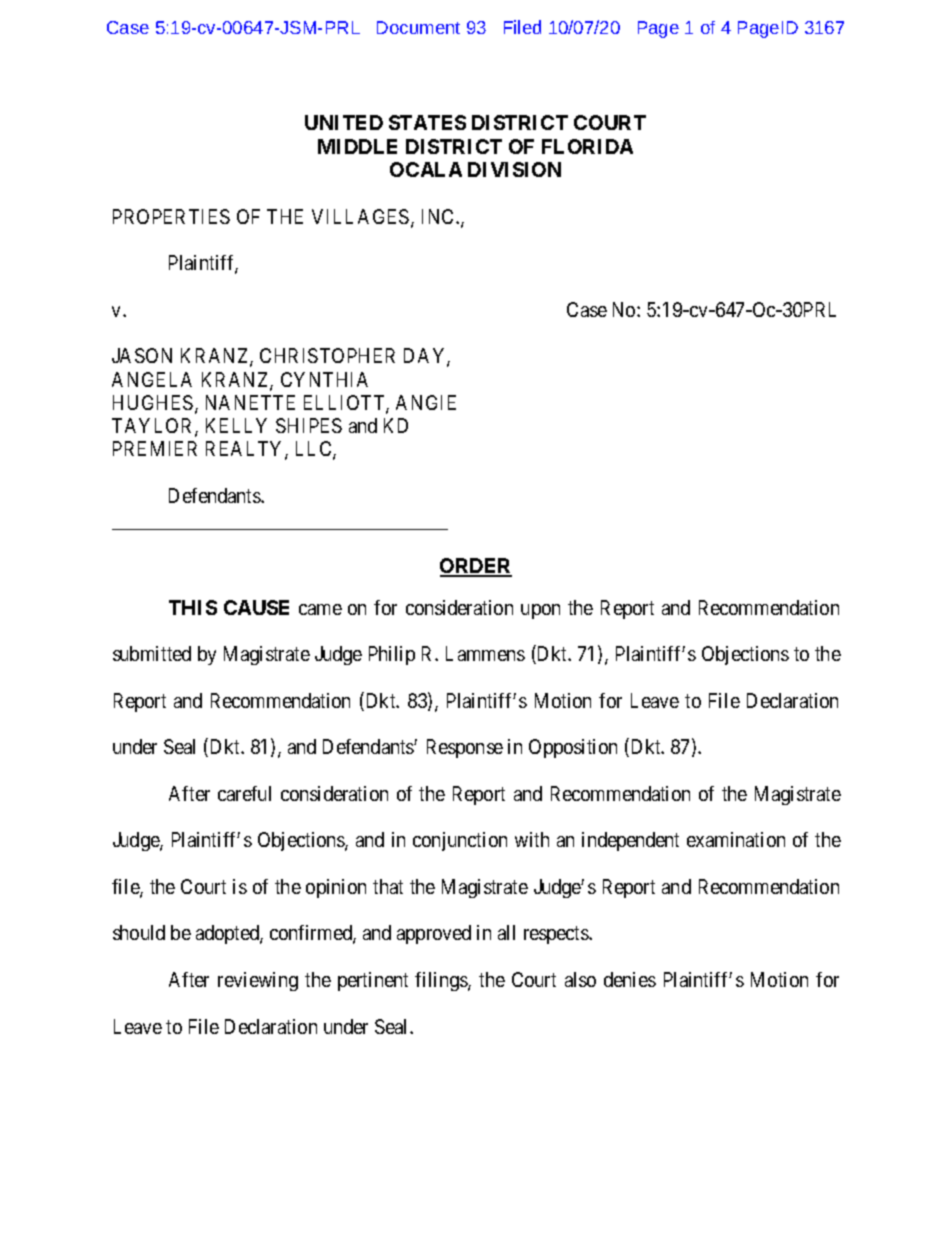 Image resolution: width=952 pixels, height=1233 pixels. What do you see at coordinates (434, 934) in the screenshot?
I see `approved` at bounding box center [434, 934].
